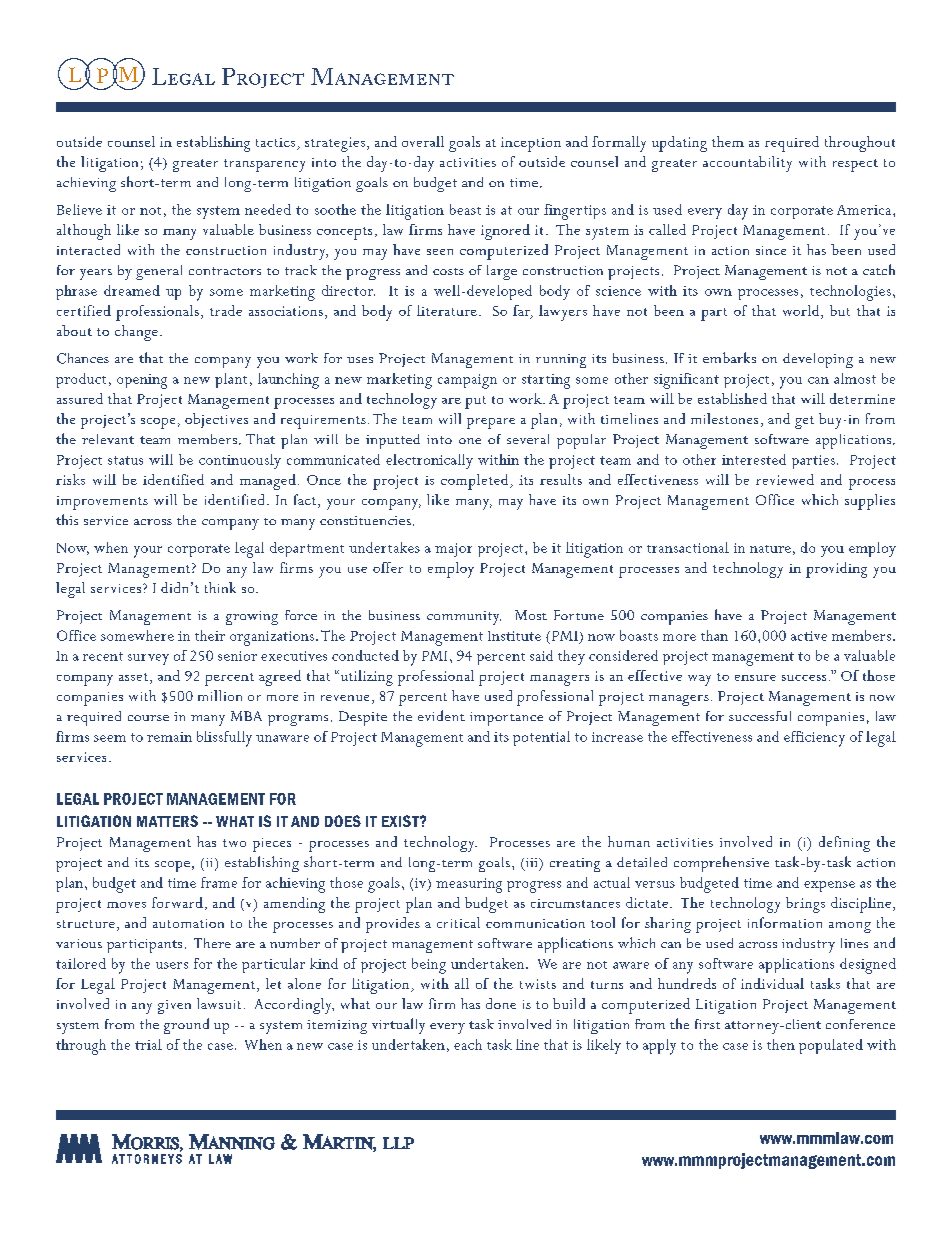 This screenshot has width=952, height=1233. What do you see at coordinates (501, 1003) in the screenshot?
I see `done` at bounding box center [501, 1003].
